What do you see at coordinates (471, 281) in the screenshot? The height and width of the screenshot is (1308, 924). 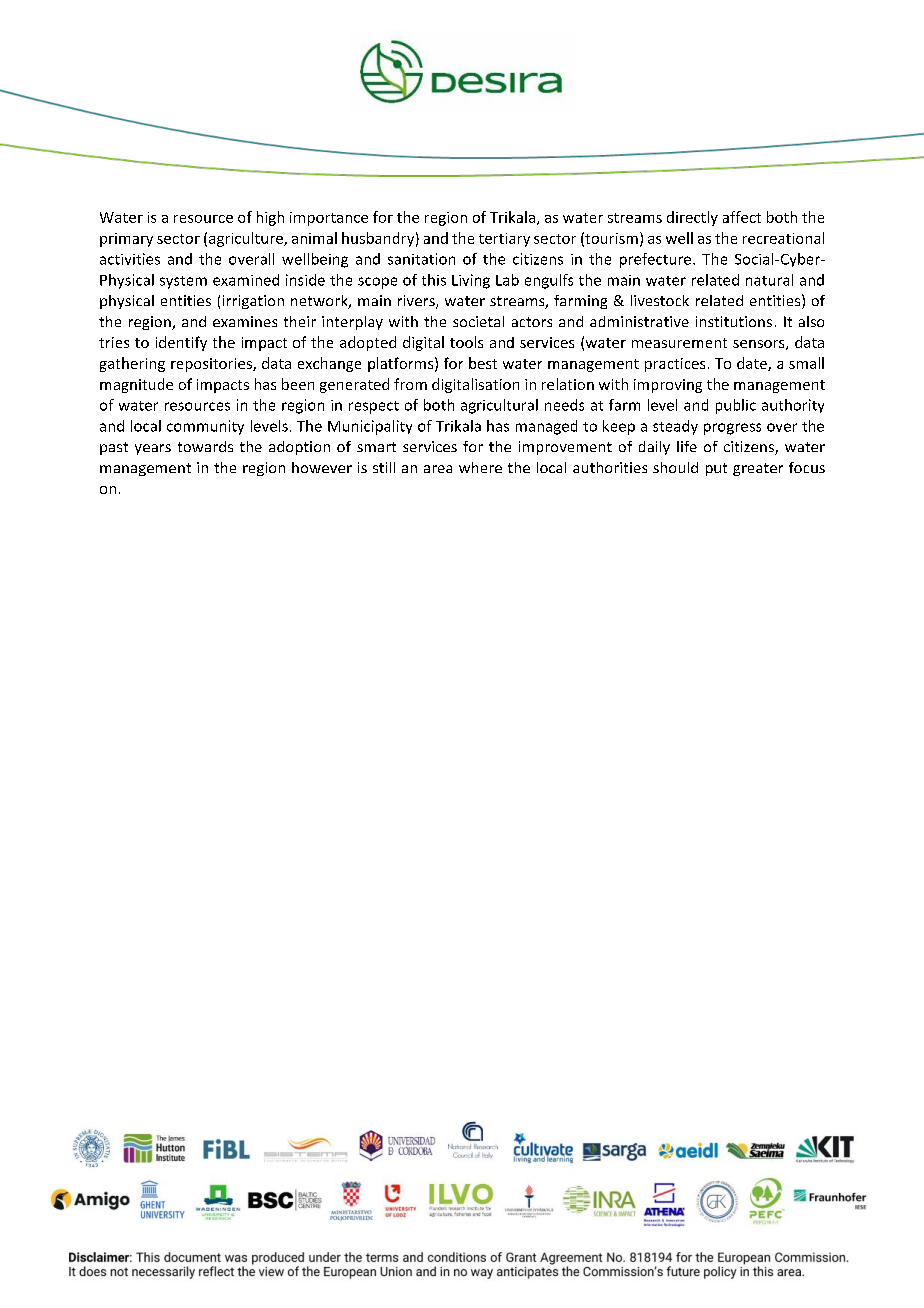 I see `Living` at bounding box center [471, 281].
